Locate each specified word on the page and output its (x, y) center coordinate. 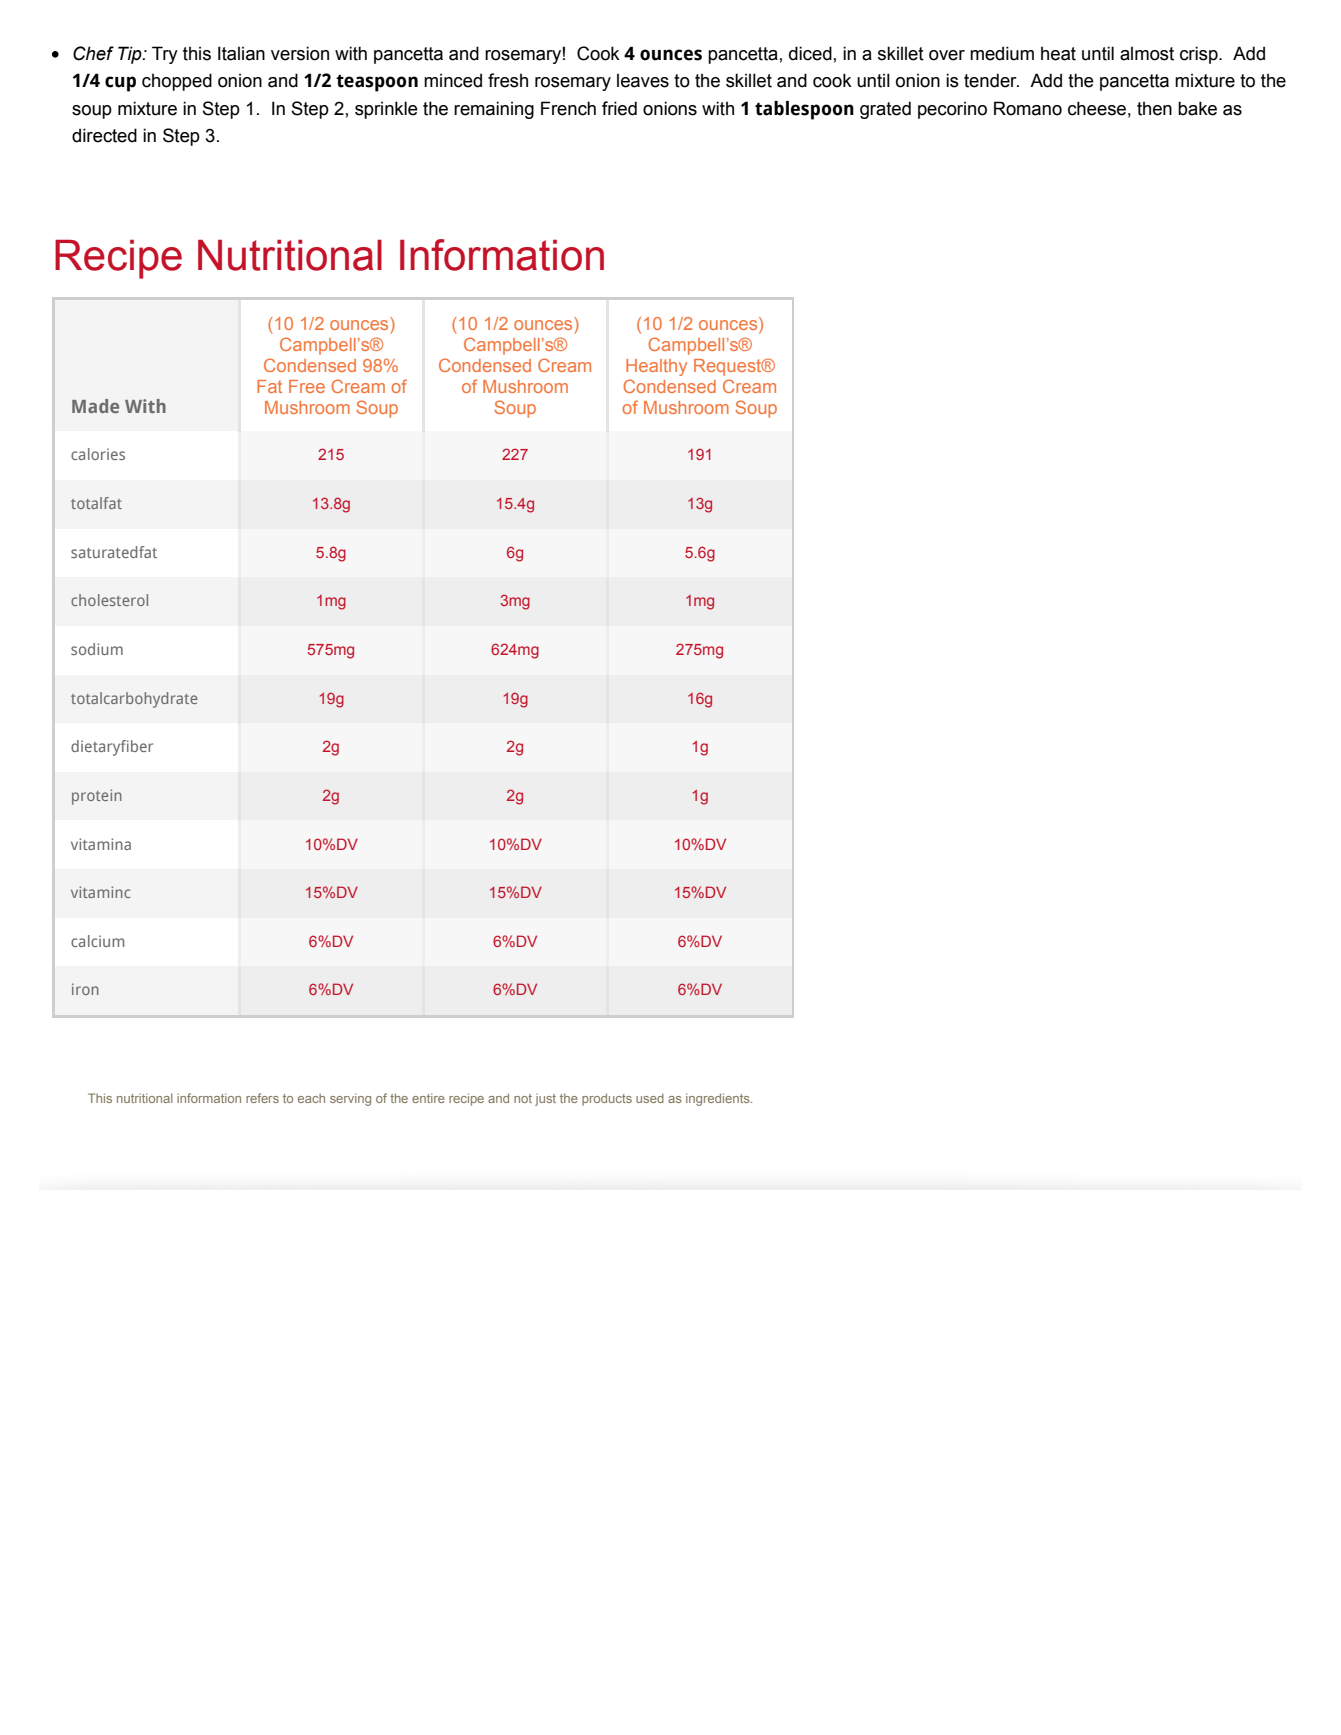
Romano (1028, 108)
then (1154, 108)
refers (262, 1098)
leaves (643, 80)
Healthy (656, 367)
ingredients (719, 1099)
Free (307, 386)
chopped (177, 82)
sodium (97, 649)
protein (97, 797)
